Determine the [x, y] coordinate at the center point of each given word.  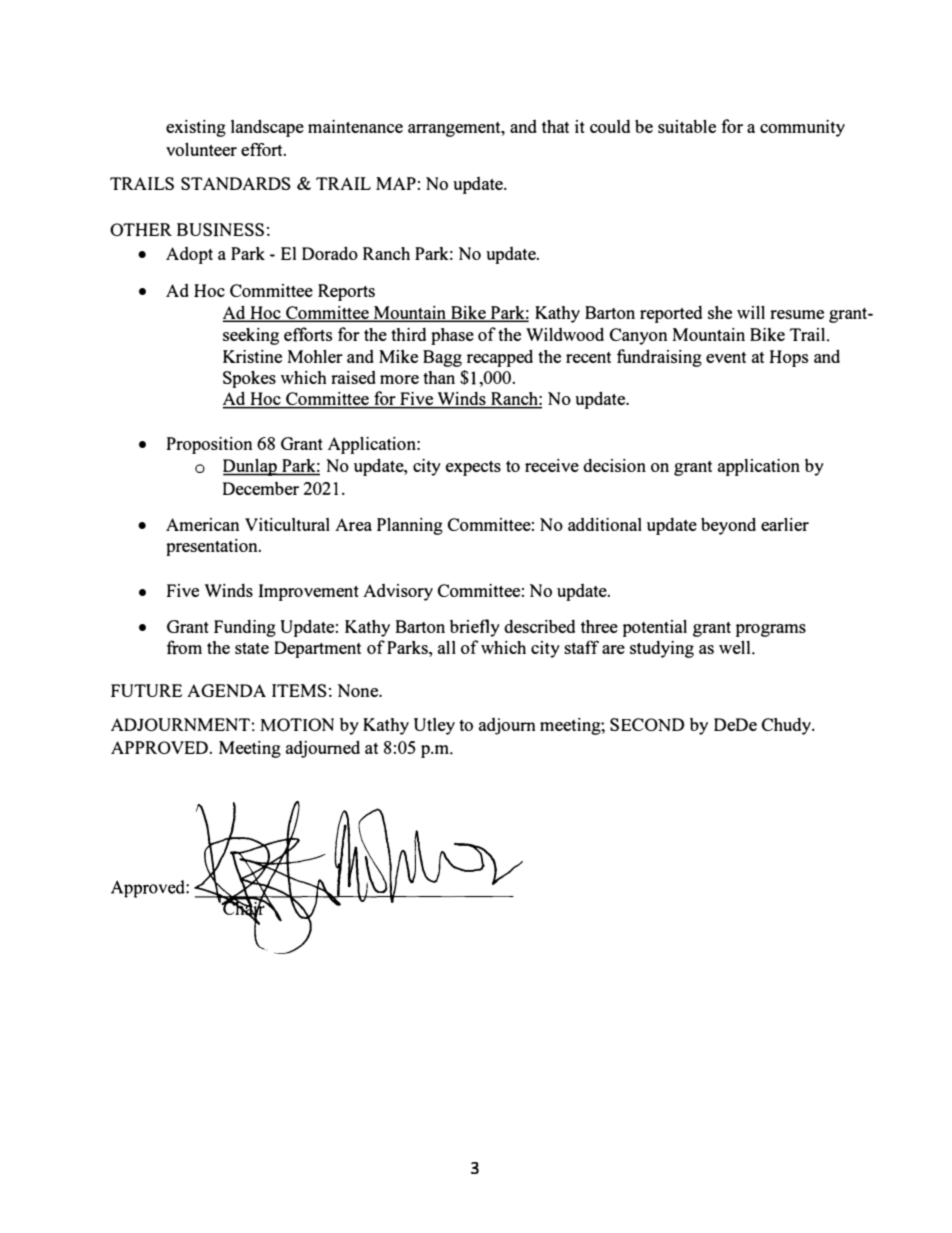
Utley [434, 726]
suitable [687, 126]
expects [473, 468]
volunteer [201, 149]
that [555, 126]
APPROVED [161, 747]
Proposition [209, 445]
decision [614, 465]
